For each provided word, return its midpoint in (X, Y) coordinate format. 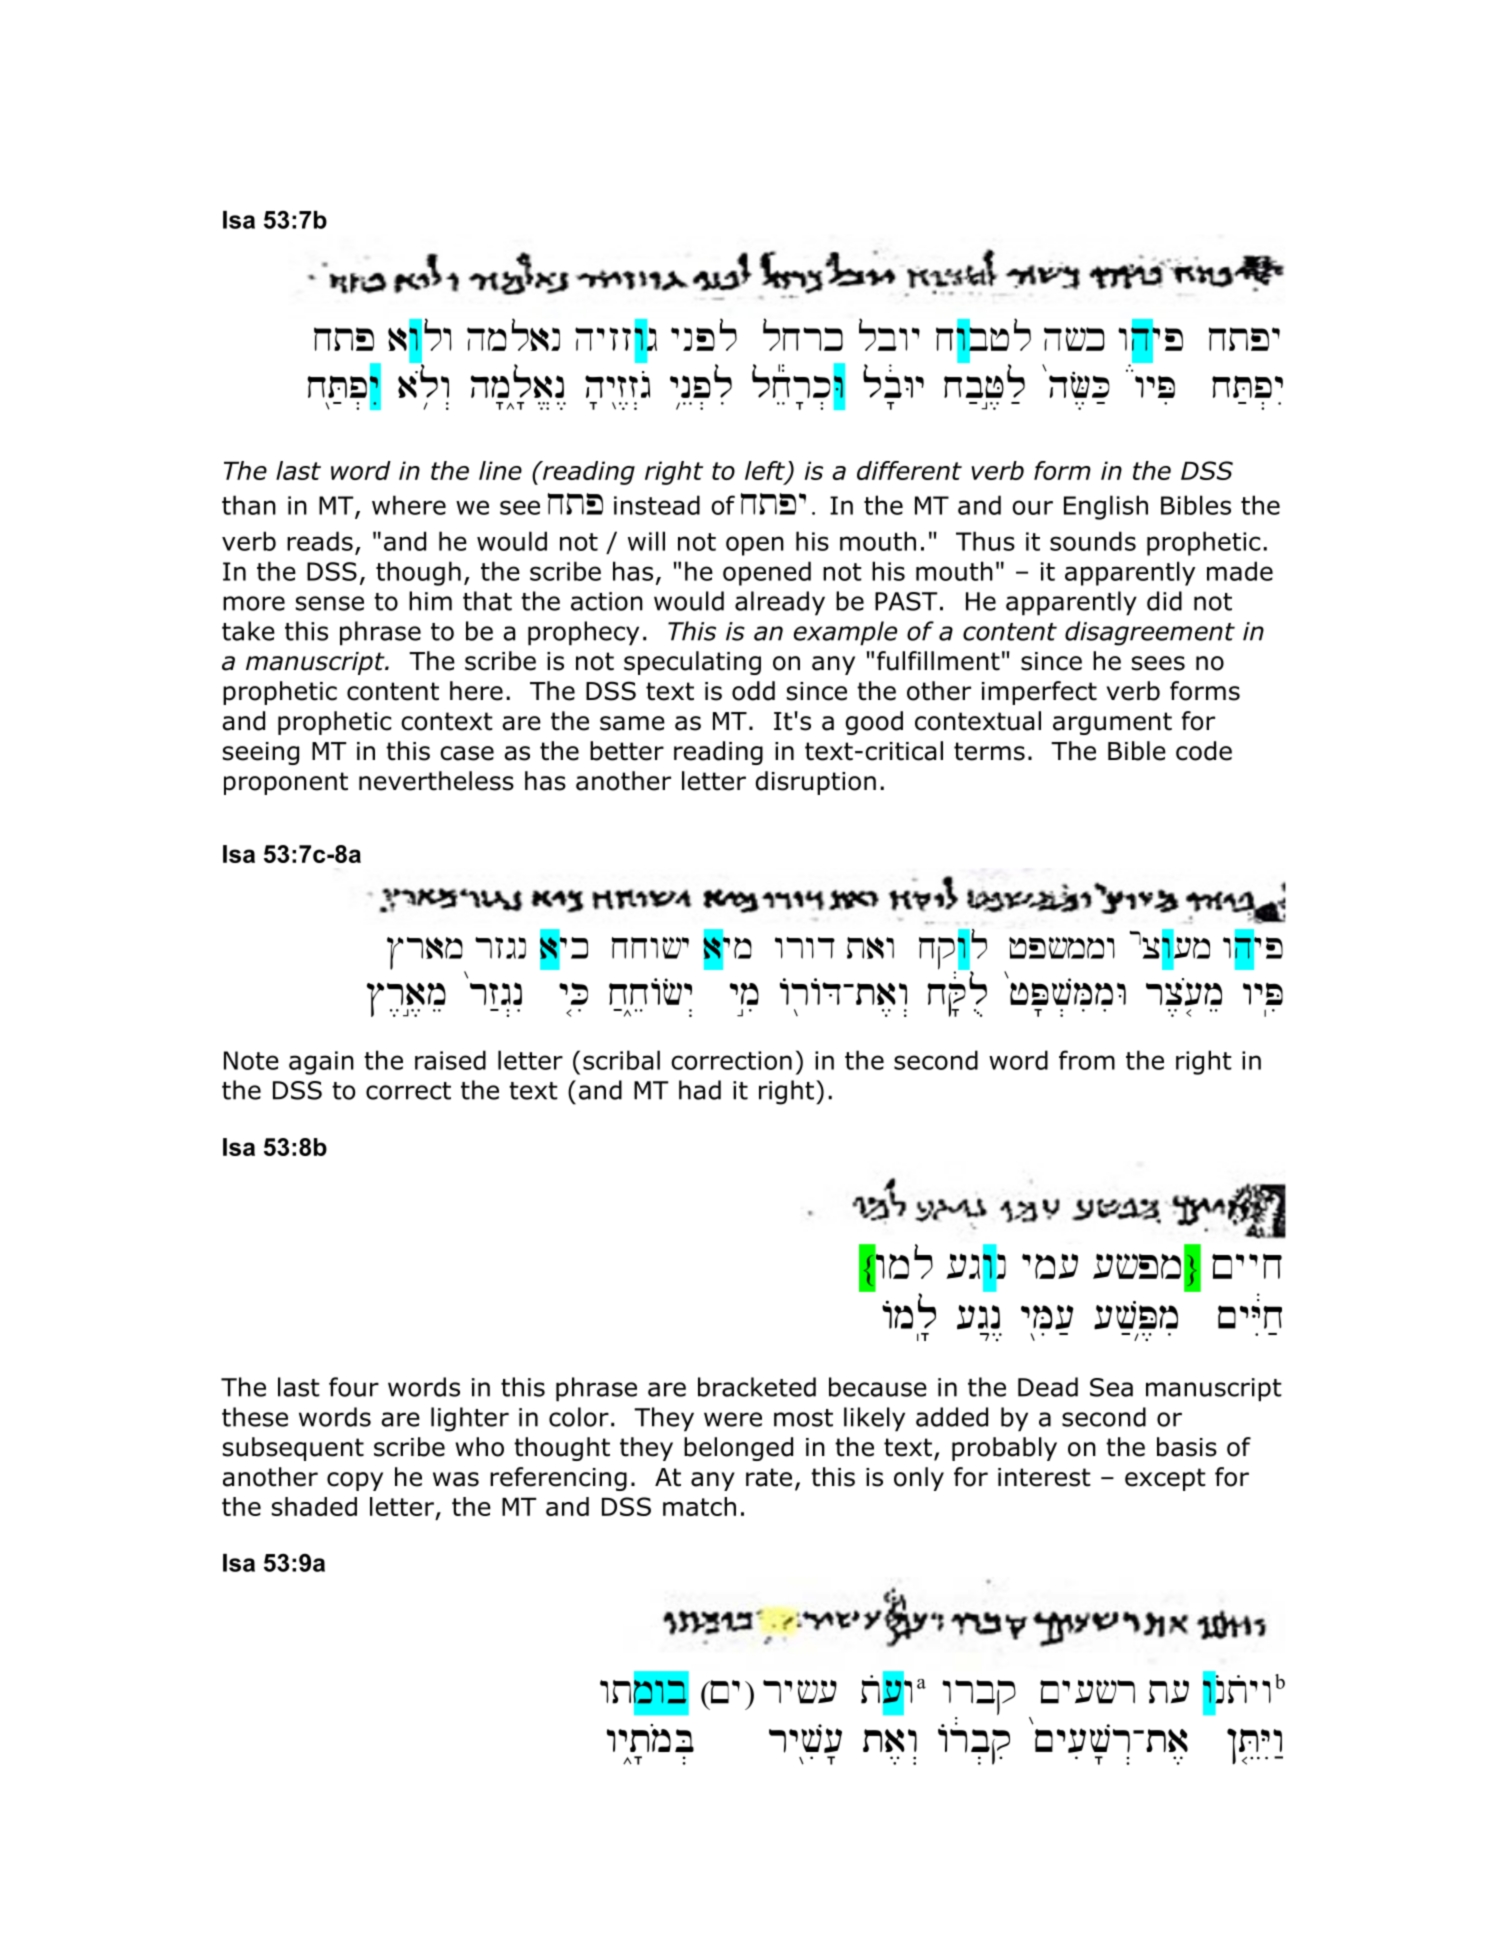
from (1087, 1060)
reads (320, 541)
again (321, 1063)
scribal (621, 1060)
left (766, 471)
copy (355, 1481)
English (1106, 507)
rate (769, 1477)
